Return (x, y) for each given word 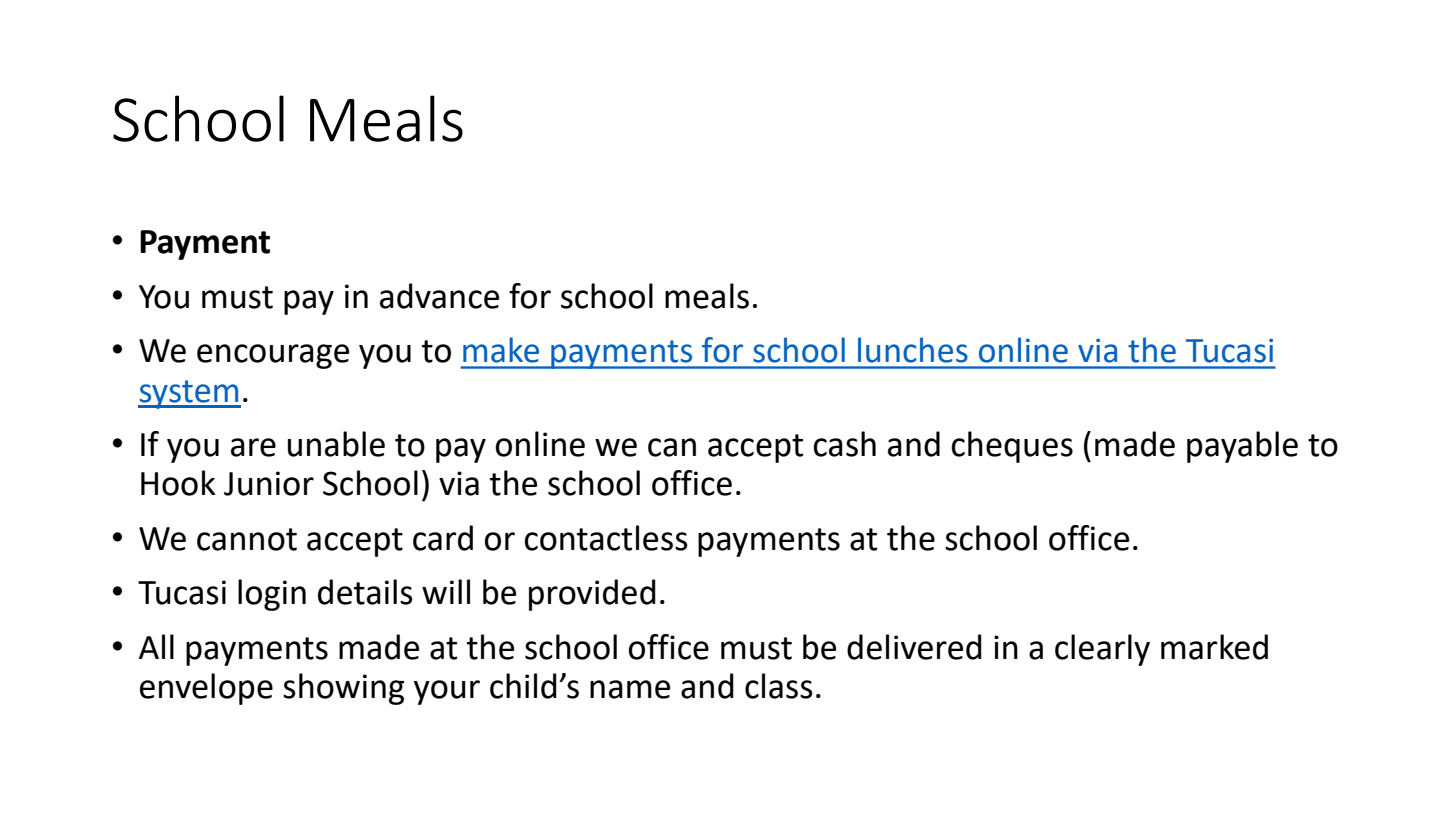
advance (439, 296)
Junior (269, 483)
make (501, 350)
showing (343, 689)
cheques (1012, 447)
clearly (1102, 650)
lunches (913, 350)
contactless (606, 538)
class (779, 686)
